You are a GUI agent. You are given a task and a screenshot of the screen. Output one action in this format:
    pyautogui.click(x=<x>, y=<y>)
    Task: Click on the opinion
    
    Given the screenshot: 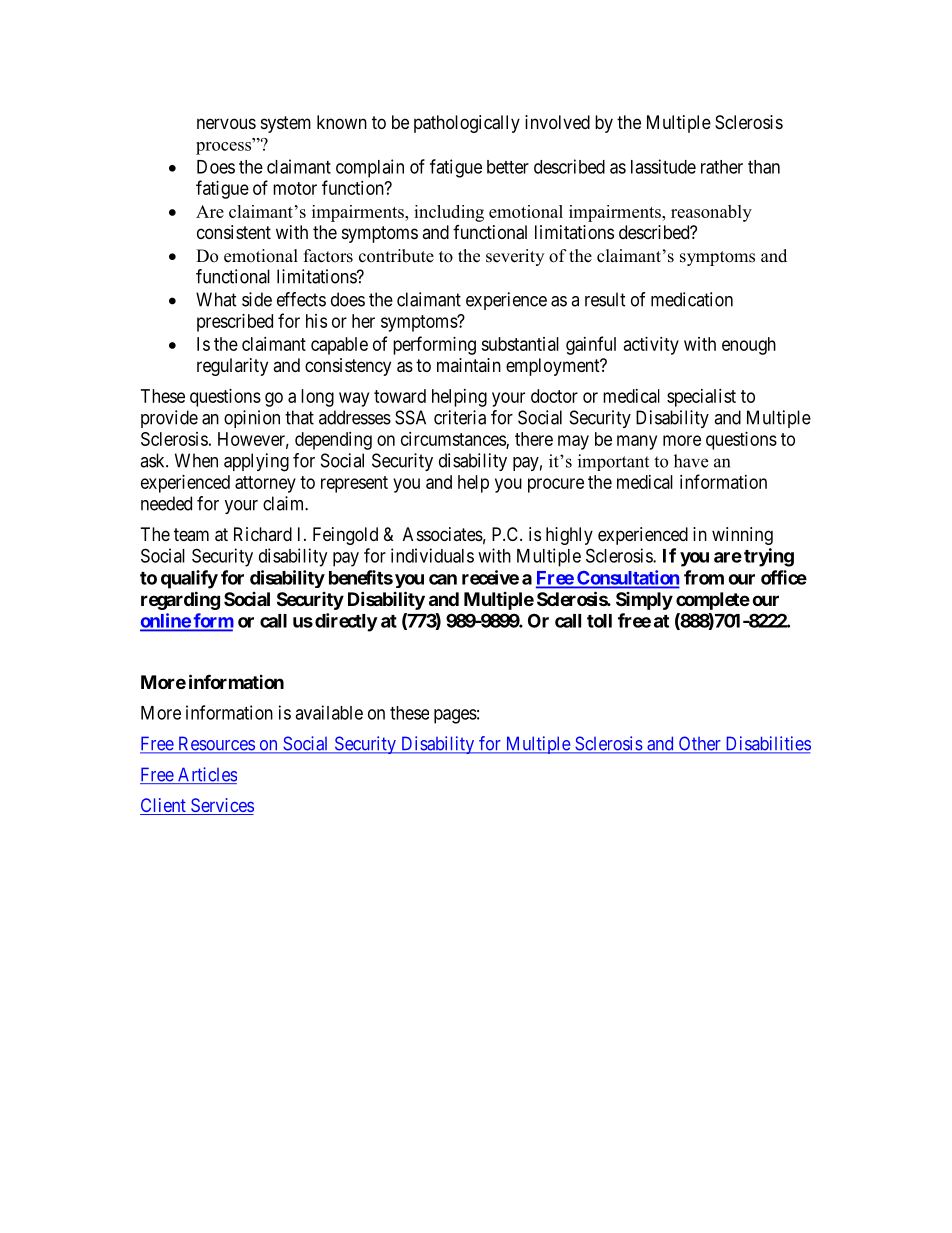 What is the action you would take?
    pyautogui.click(x=252, y=419)
